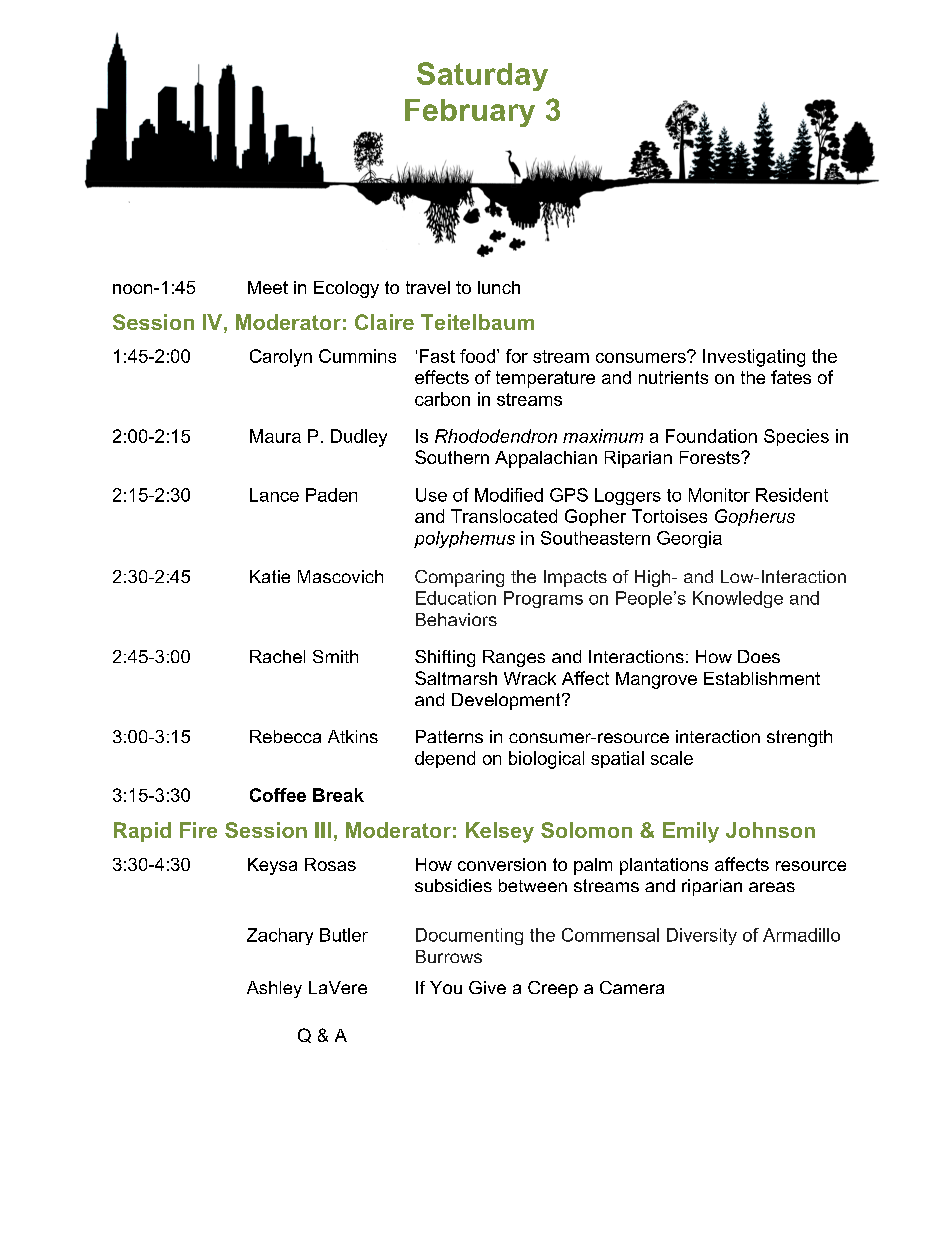 This screenshot has height=1233, width=952. I want to click on Lance, so click(274, 495).
